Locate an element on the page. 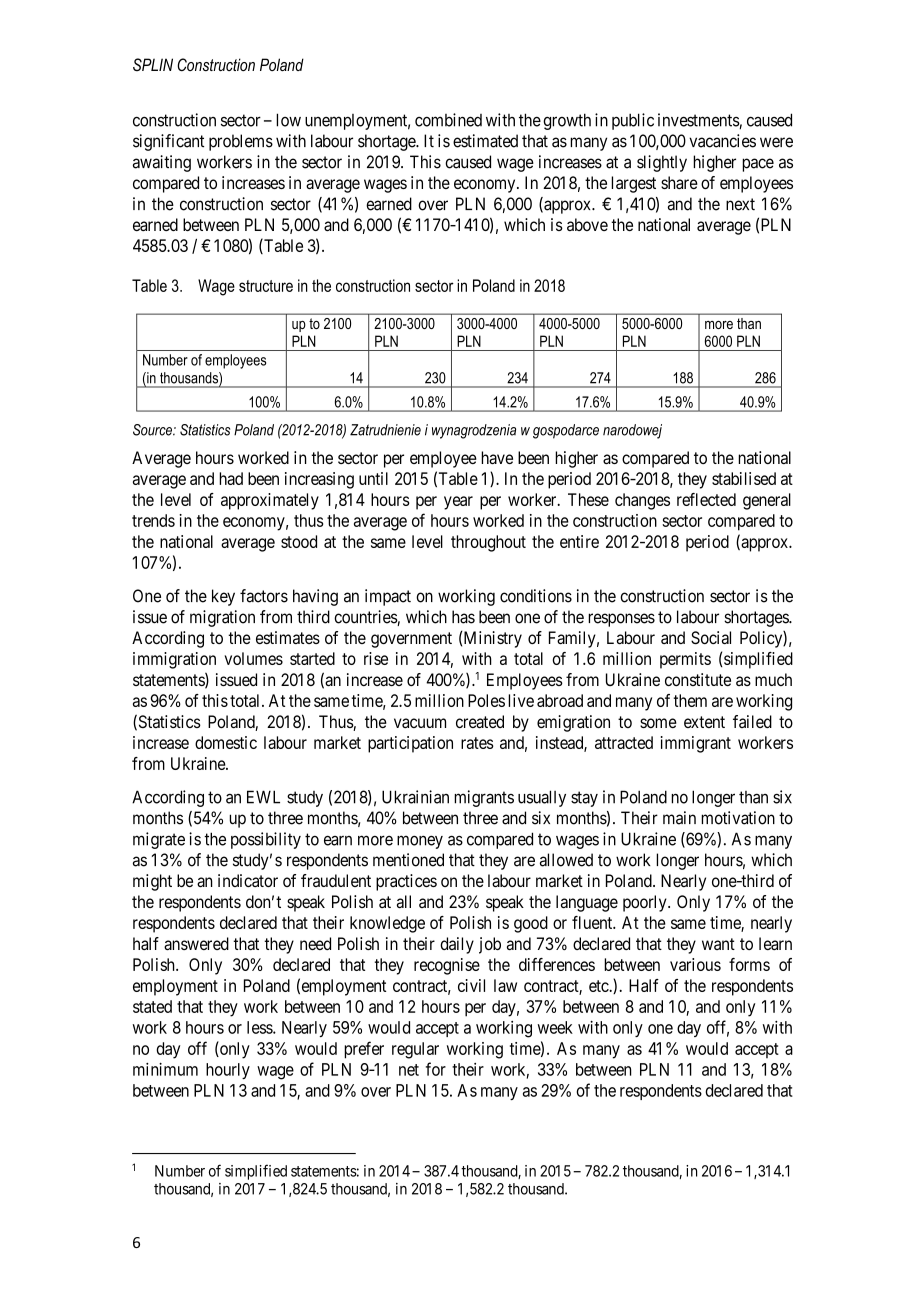 The image size is (924, 1308). Social is located at coordinates (711, 637).
